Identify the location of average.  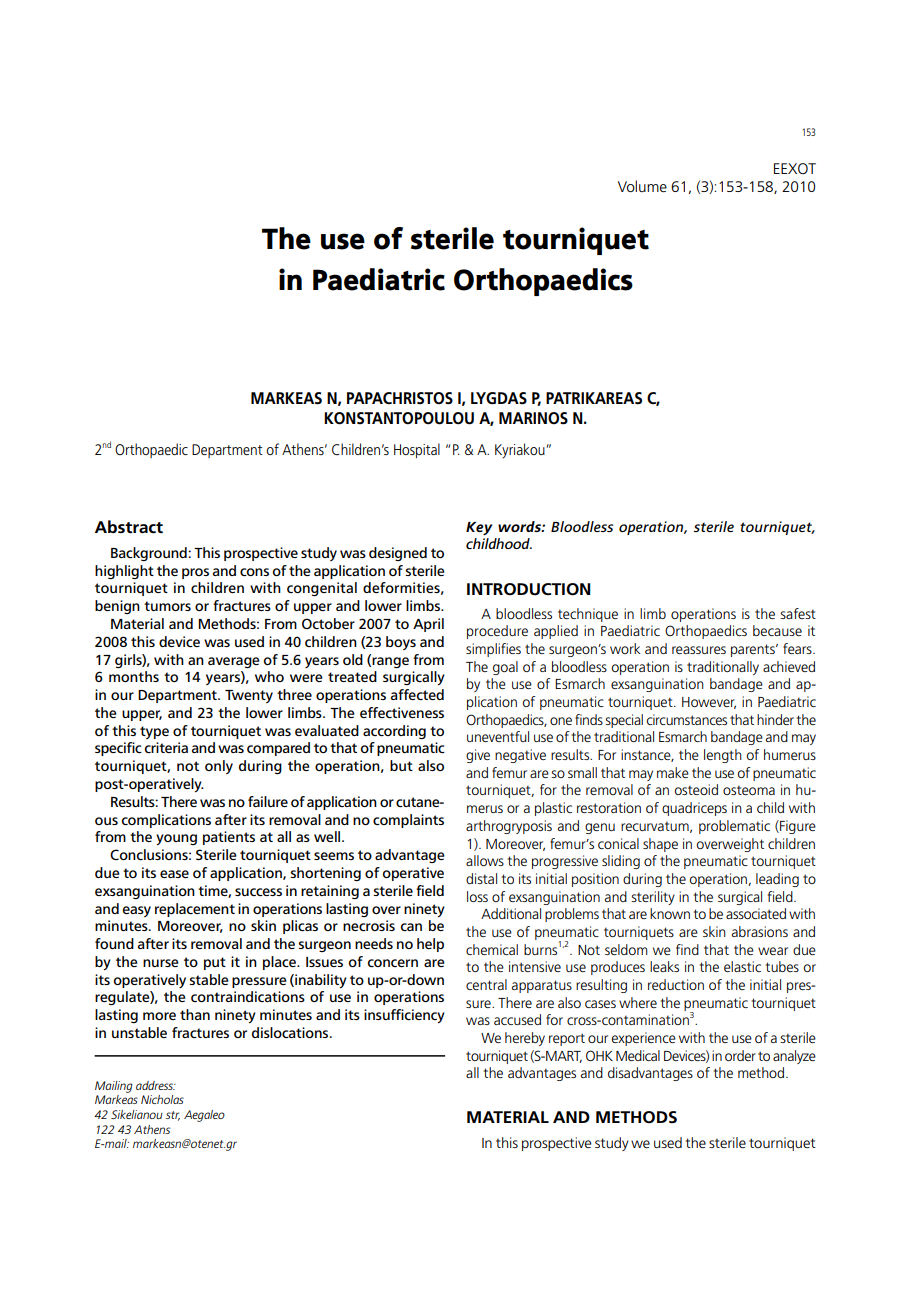
(234, 662).
